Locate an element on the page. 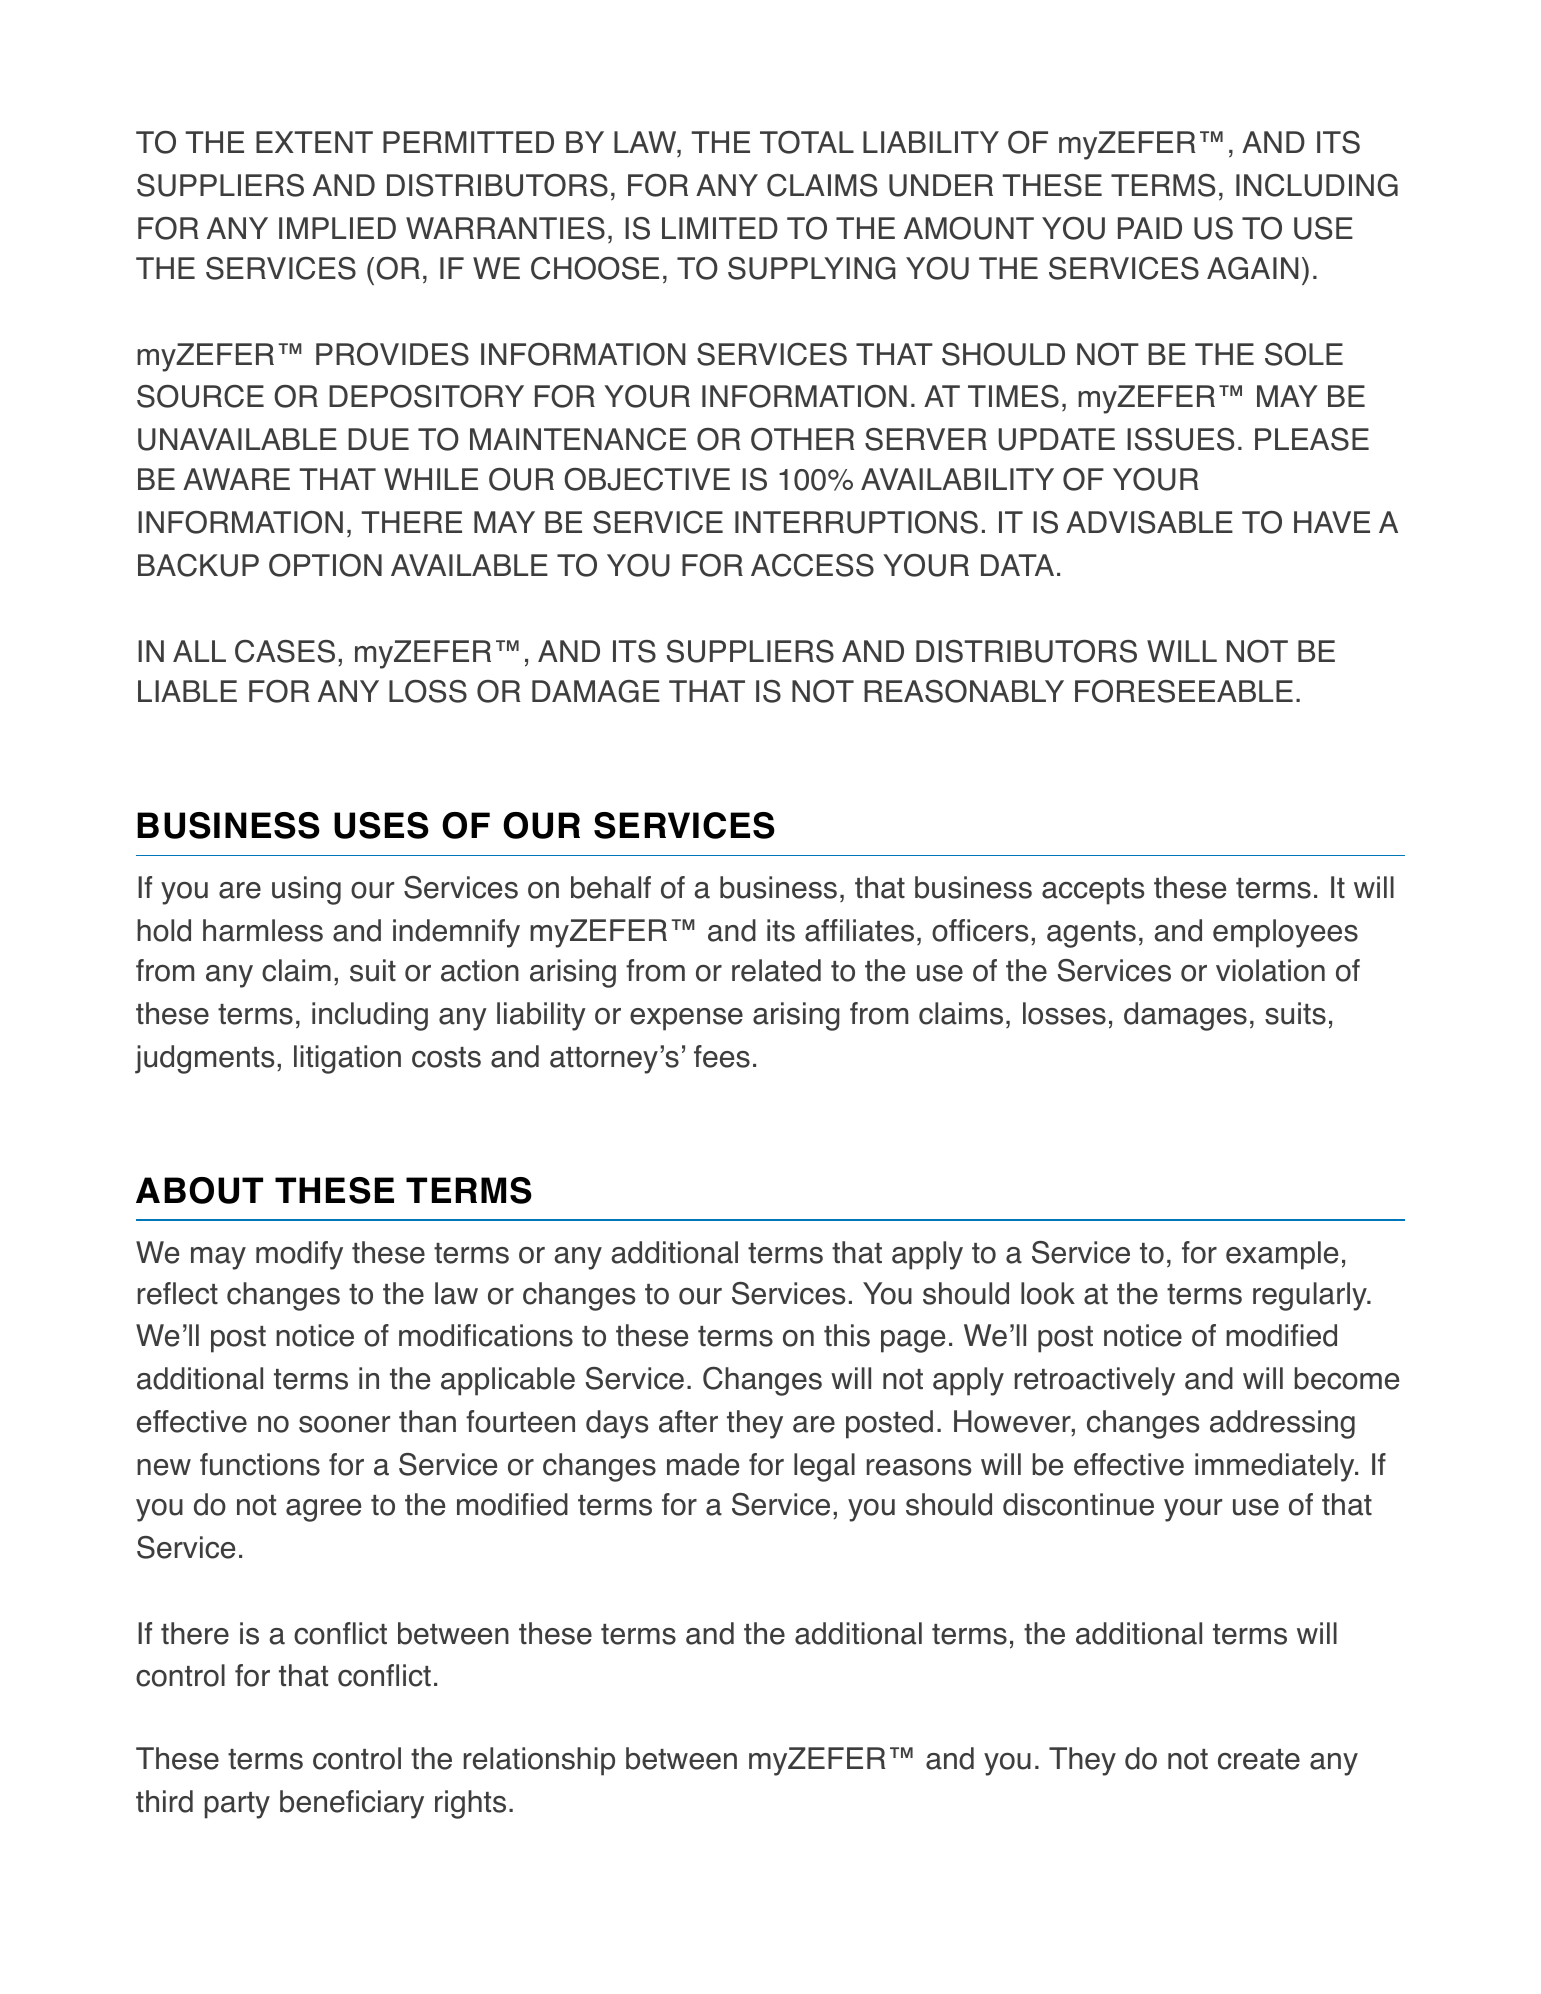 The width and height of the page is (1541, 1994). PAID is located at coordinates (1150, 228).
